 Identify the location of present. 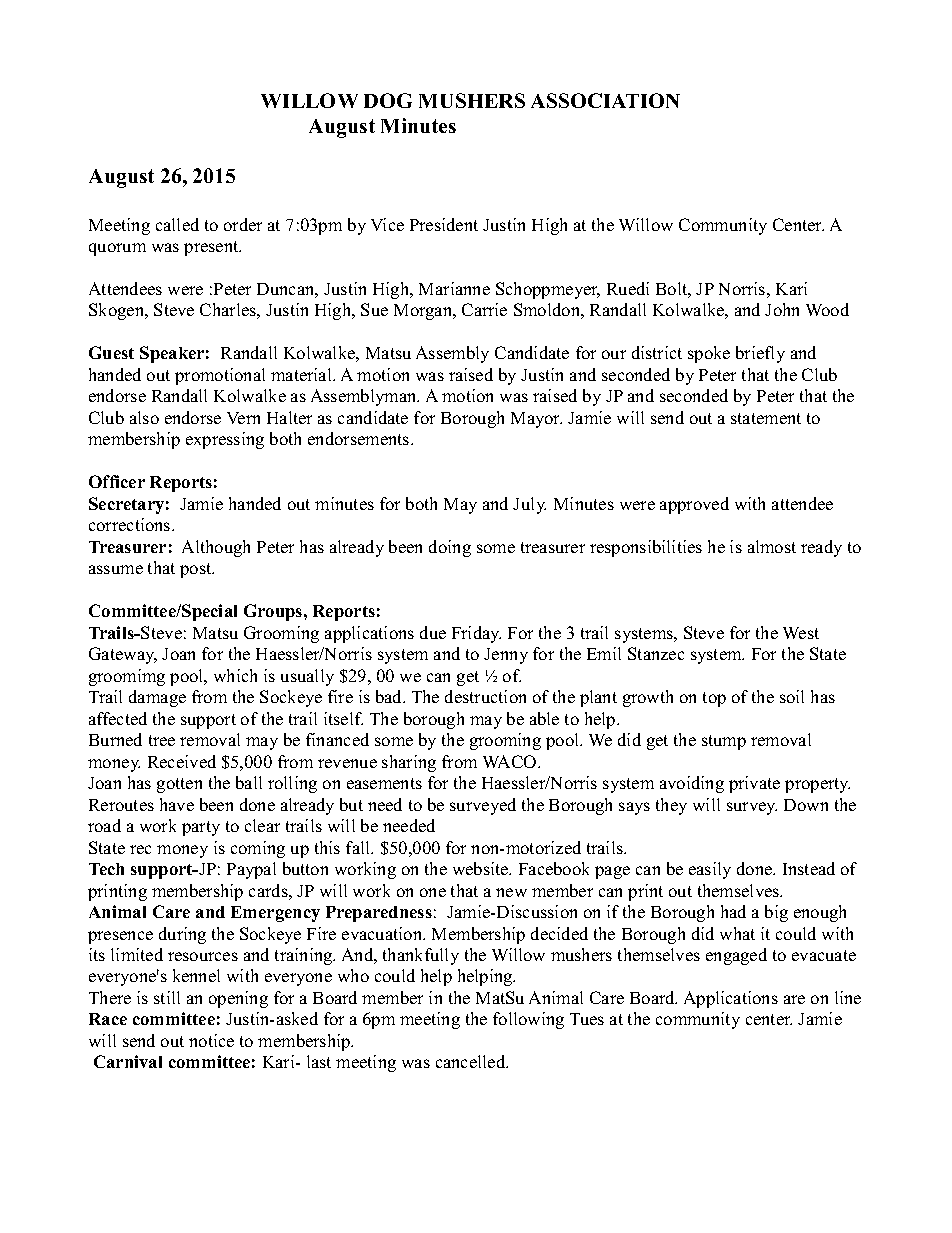
(212, 248).
